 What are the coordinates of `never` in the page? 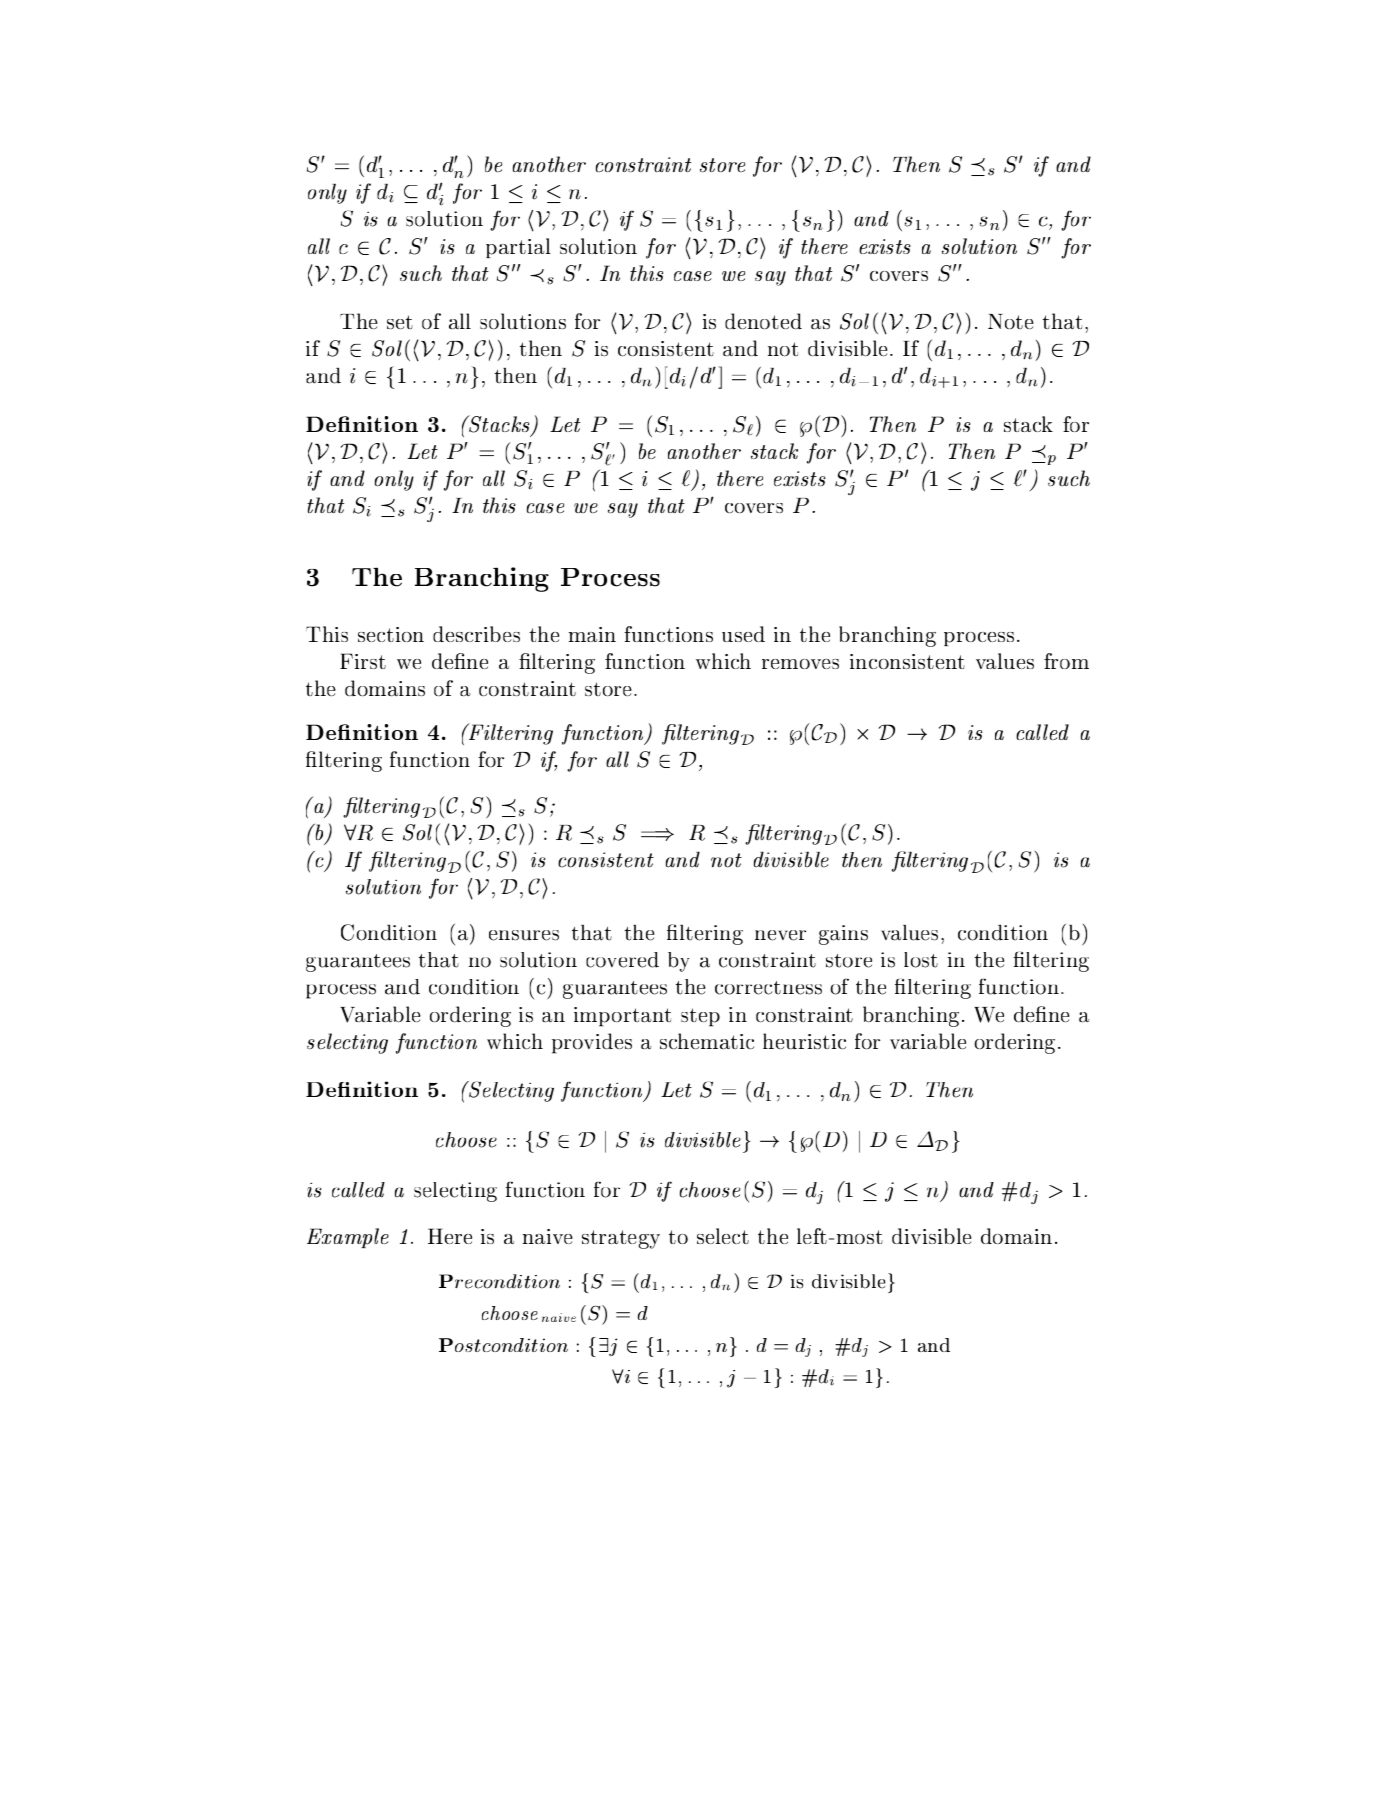 It's located at (780, 935).
